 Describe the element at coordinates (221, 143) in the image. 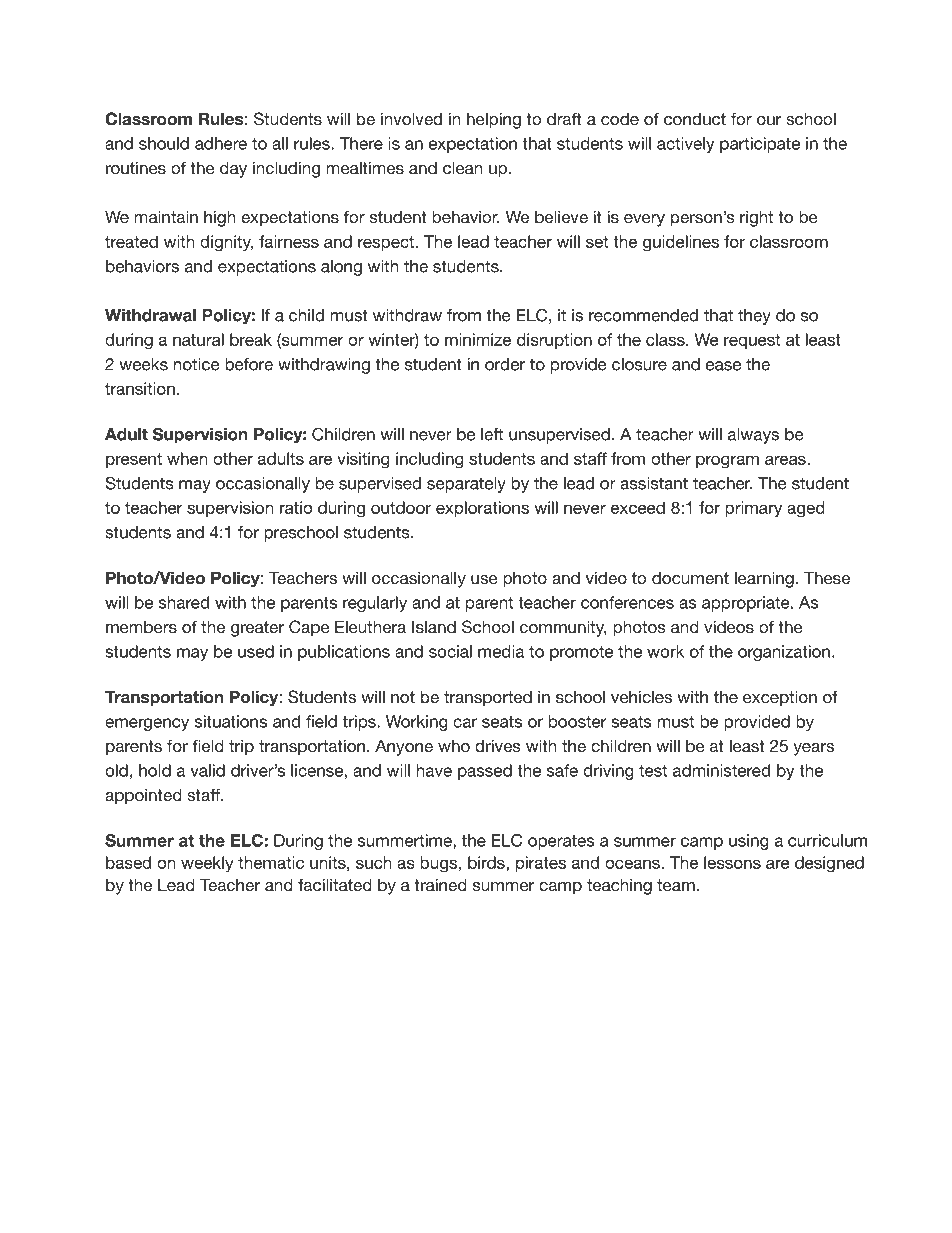

I see `adhere` at that location.
